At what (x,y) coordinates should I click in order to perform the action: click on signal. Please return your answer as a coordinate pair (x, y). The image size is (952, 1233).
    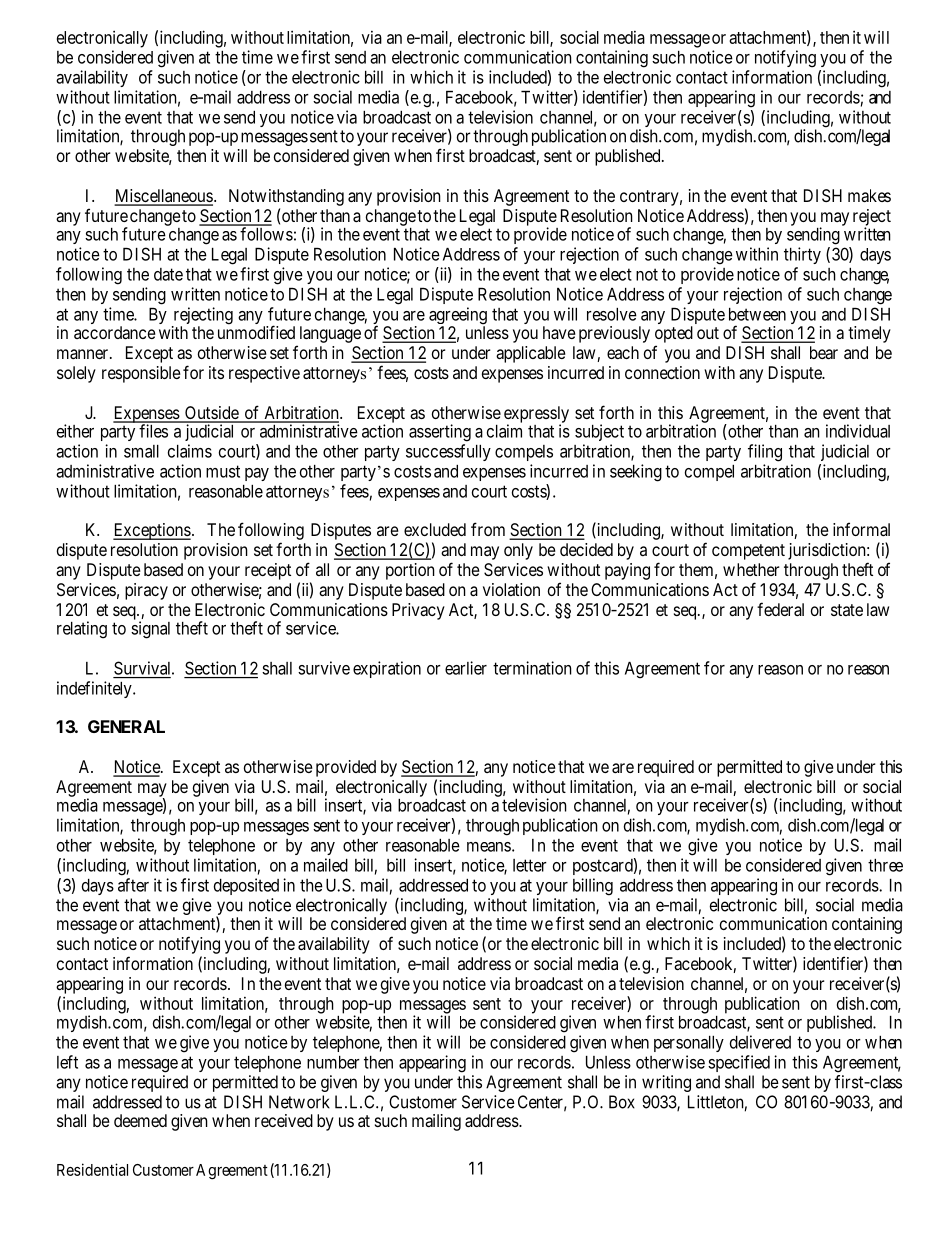
    Looking at the image, I should click on (150, 630).
